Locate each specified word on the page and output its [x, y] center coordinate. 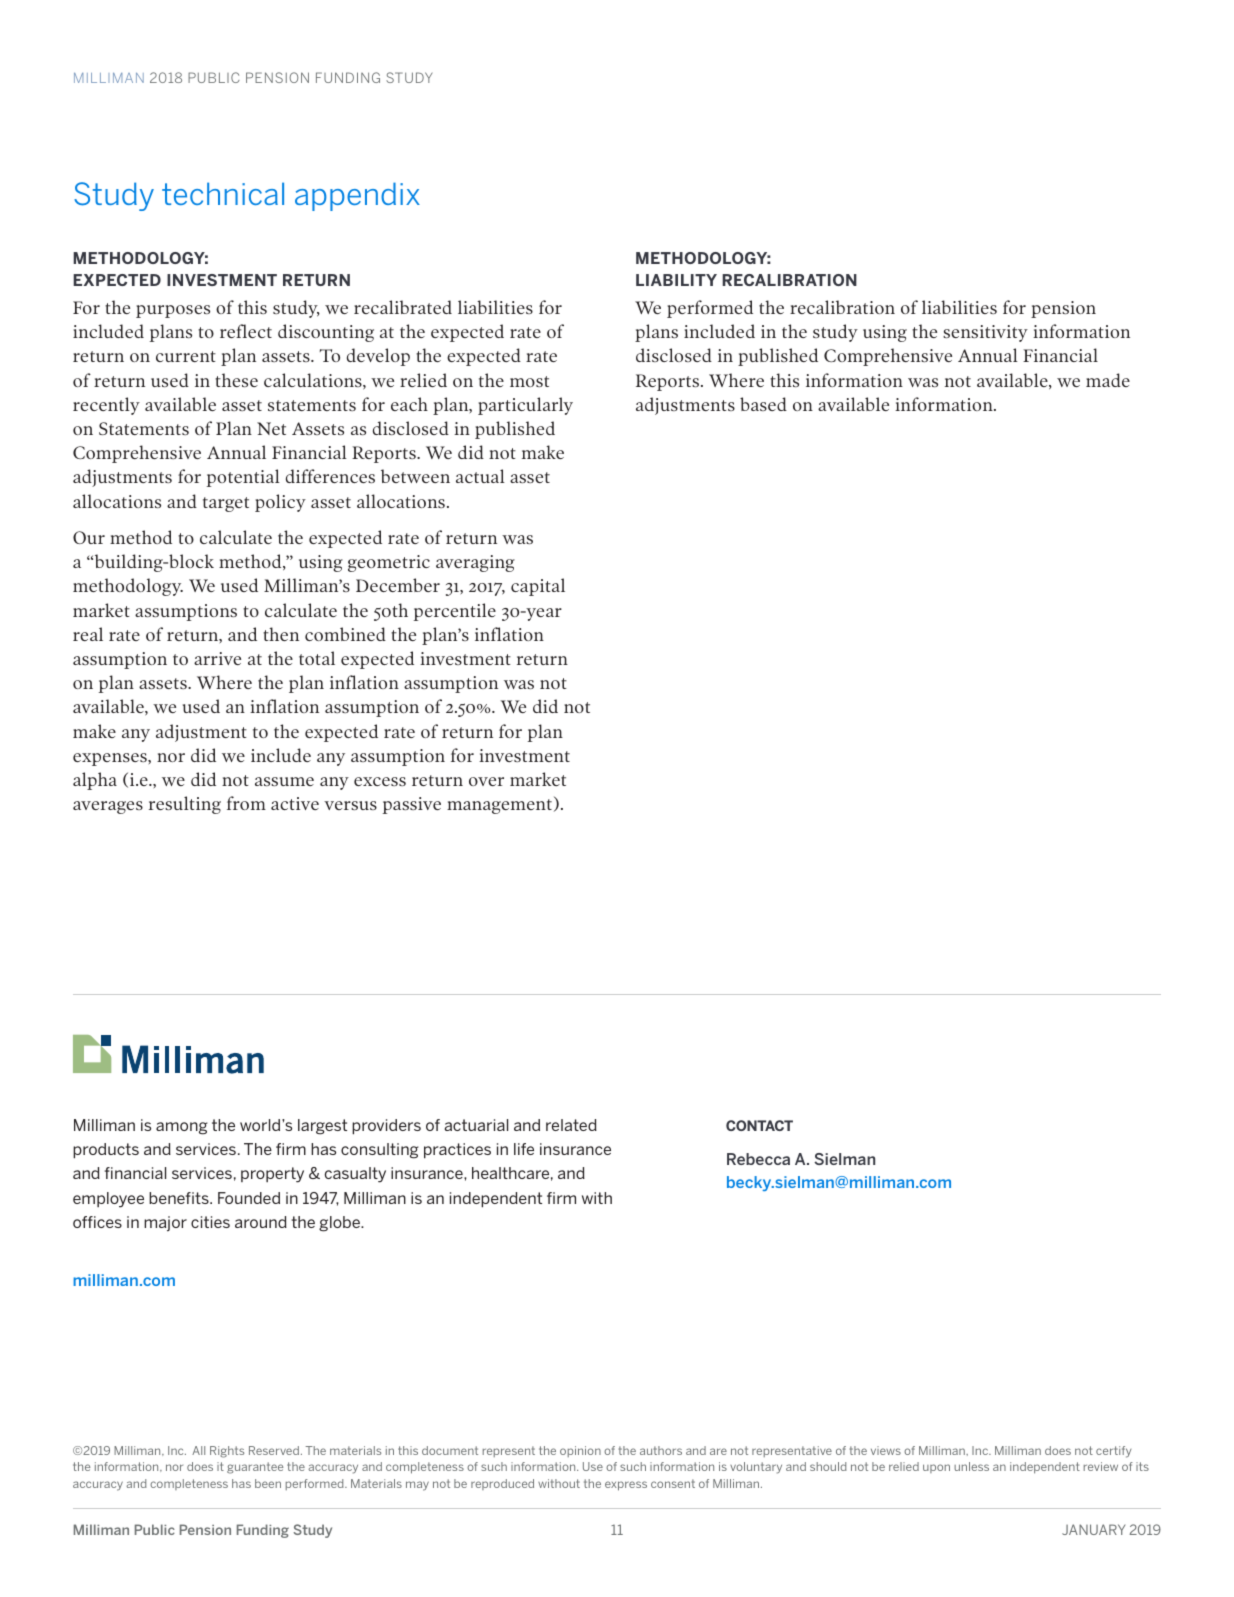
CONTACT [759, 1125]
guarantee [255, 1468]
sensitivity [985, 333]
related [571, 1125]
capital [538, 587]
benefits [180, 1198]
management [499, 806]
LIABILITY [676, 280]
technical [223, 193]
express [626, 1486]
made [1108, 380]
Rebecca [758, 1159]
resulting [185, 805]
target [226, 504]
